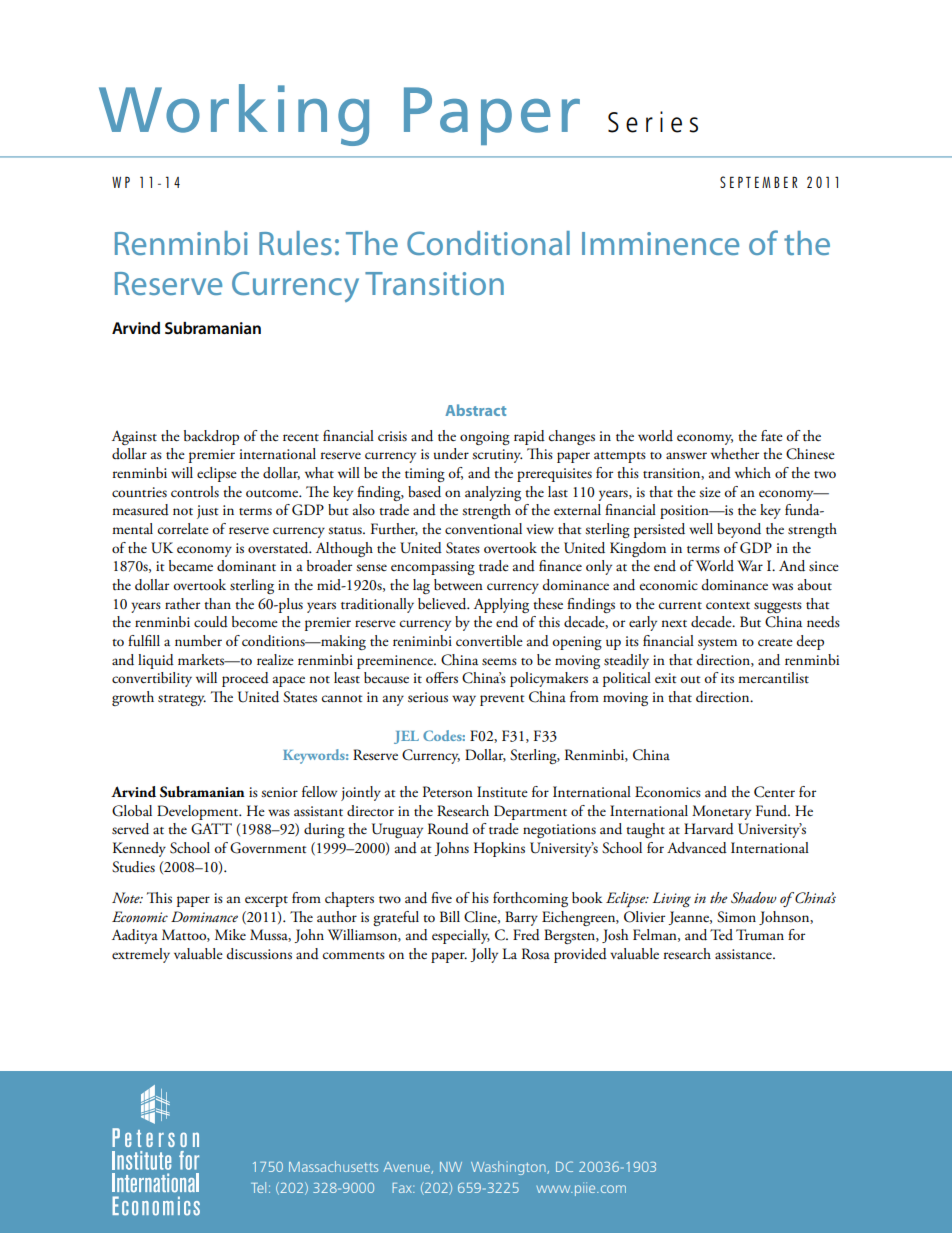 The height and width of the screenshot is (1233, 952). What do you see at coordinates (211, 437) in the screenshot?
I see `backdrop` at bounding box center [211, 437].
